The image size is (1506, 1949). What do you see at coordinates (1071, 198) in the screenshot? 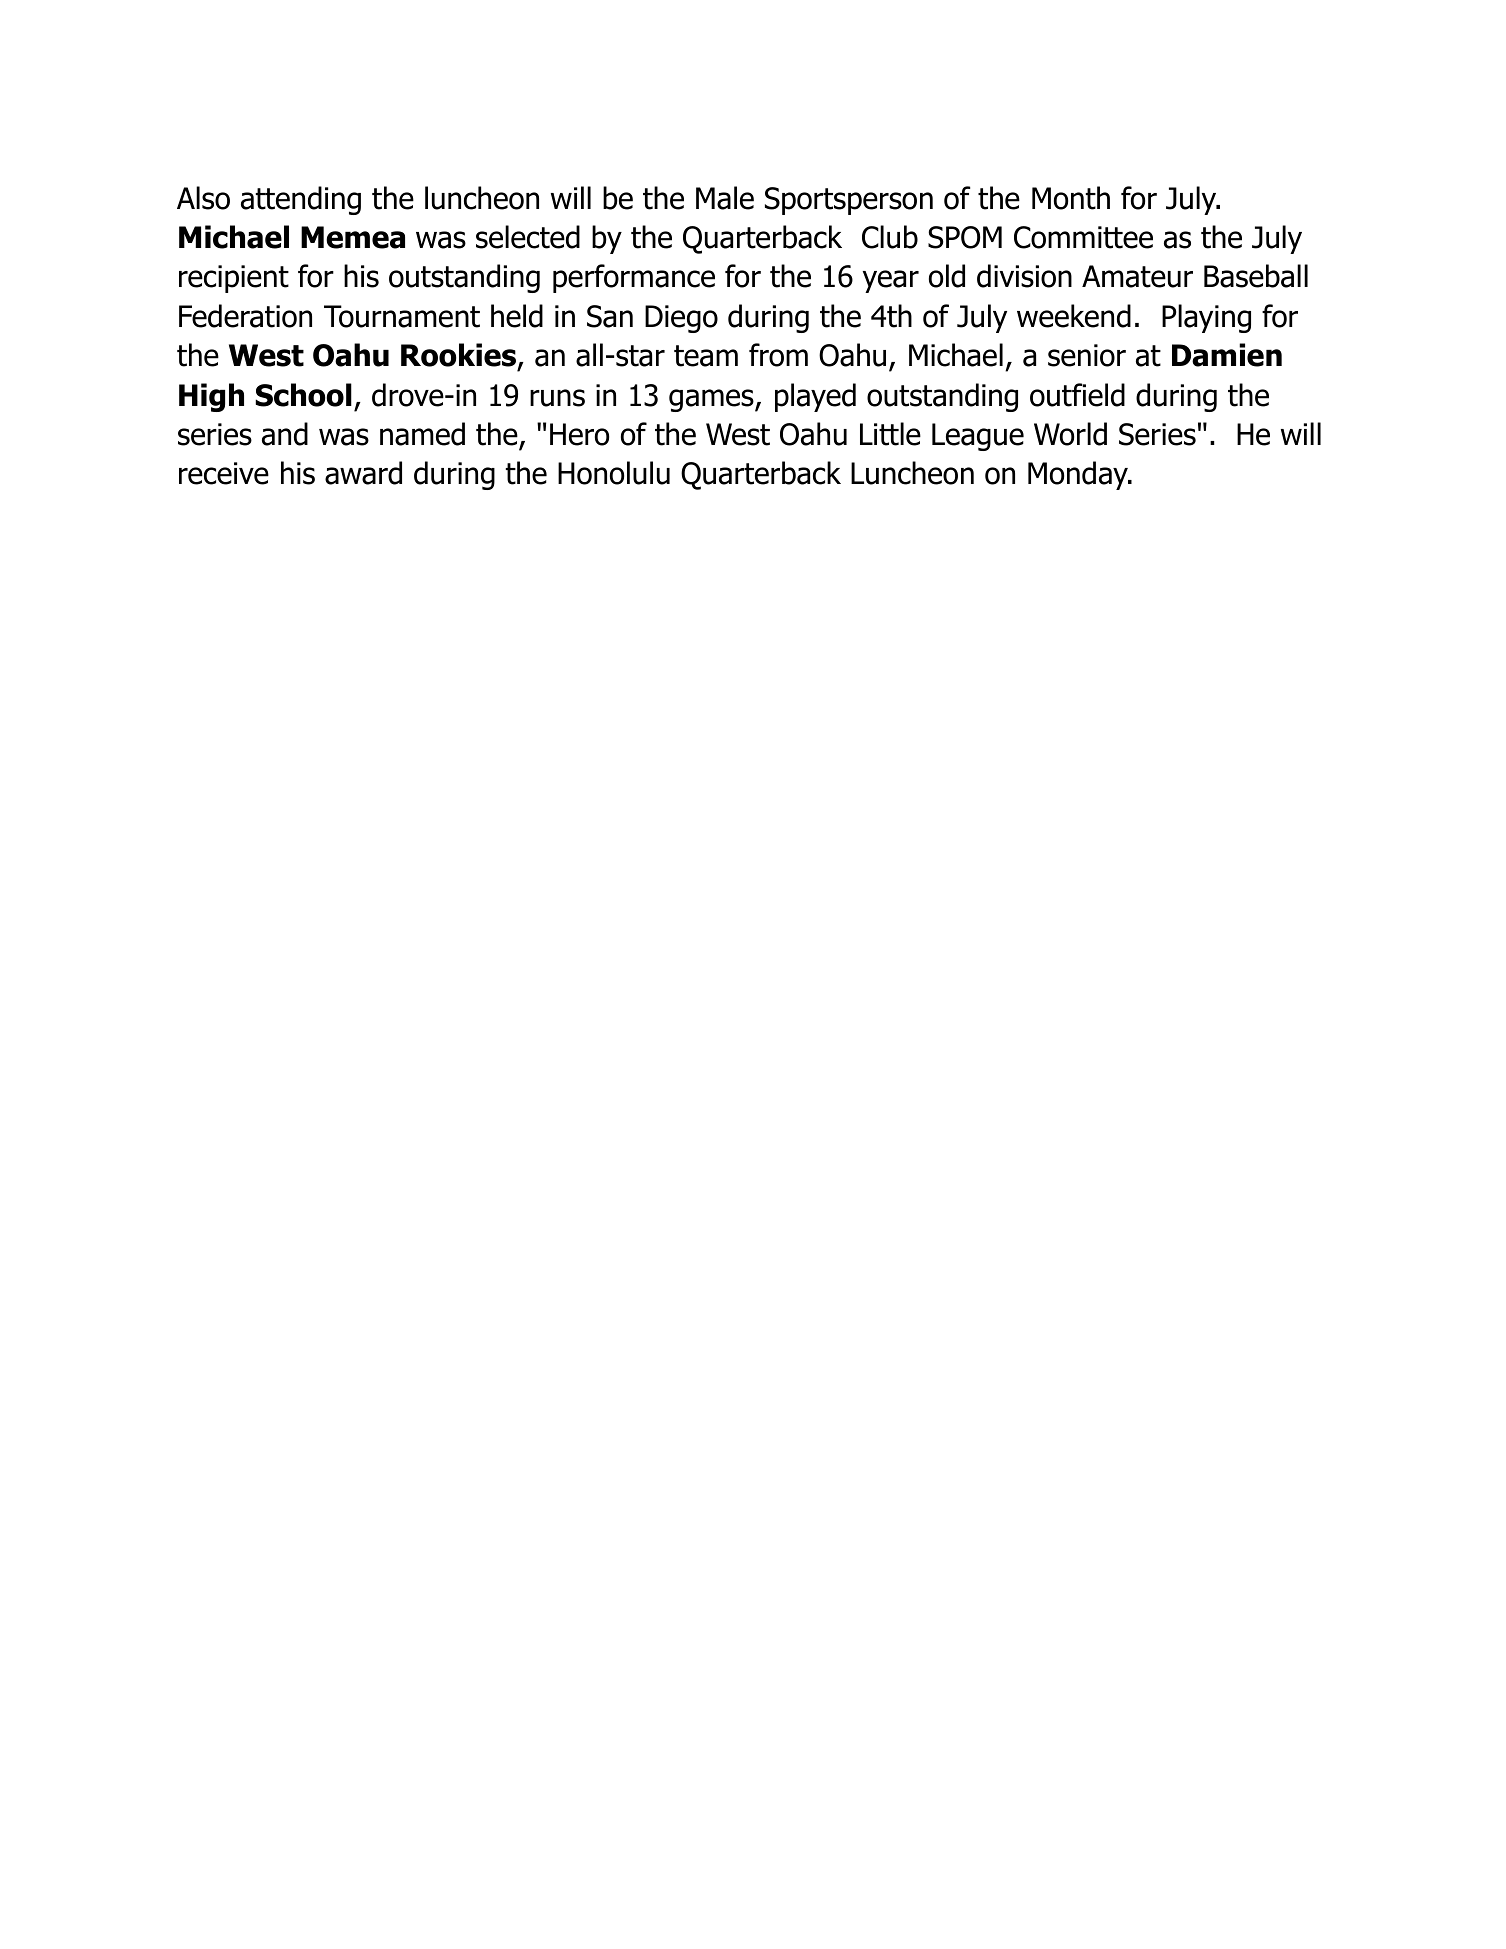
I see `Month` at bounding box center [1071, 198].
